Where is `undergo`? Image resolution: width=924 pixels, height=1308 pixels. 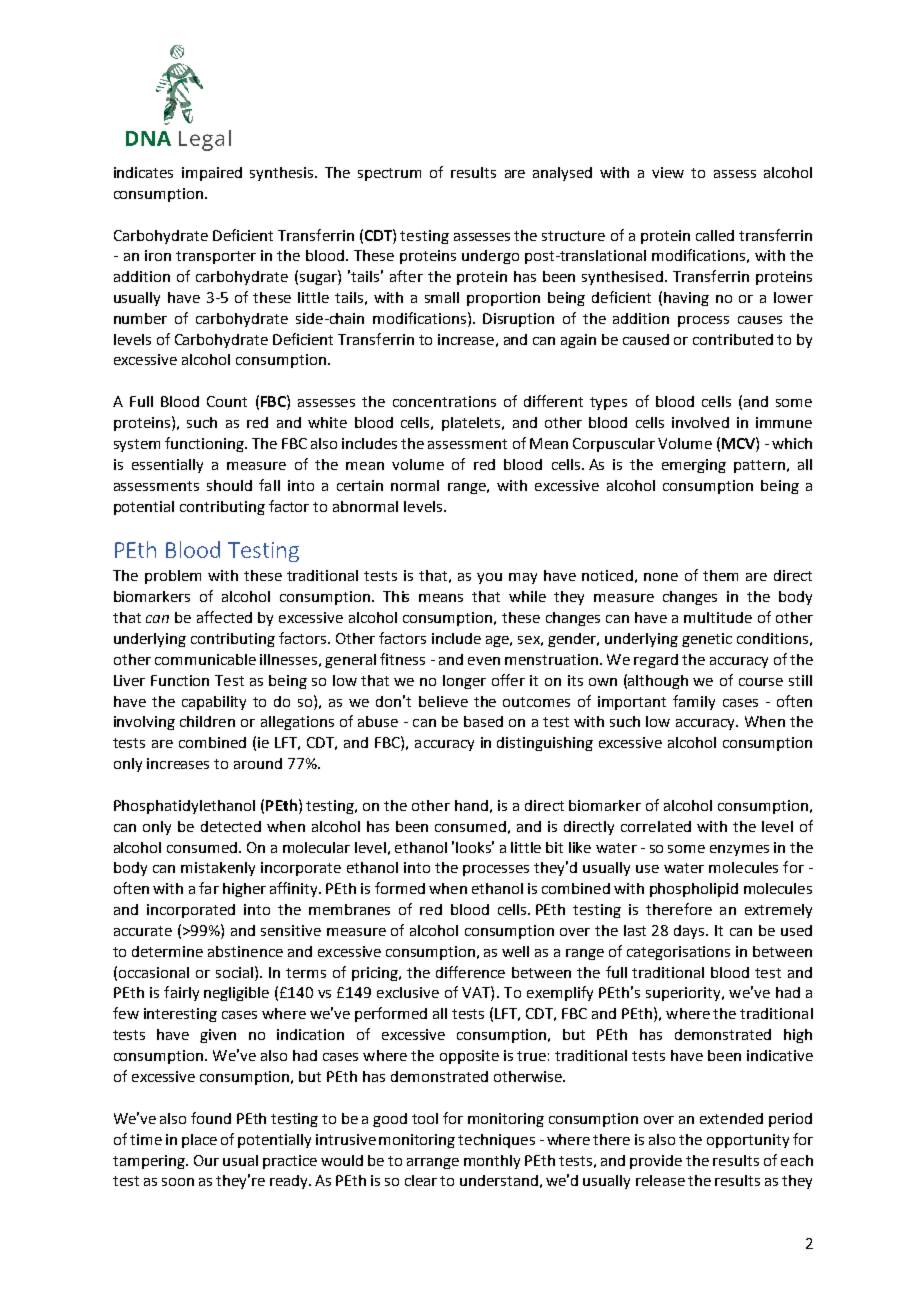 undergo is located at coordinates (490, 257).
